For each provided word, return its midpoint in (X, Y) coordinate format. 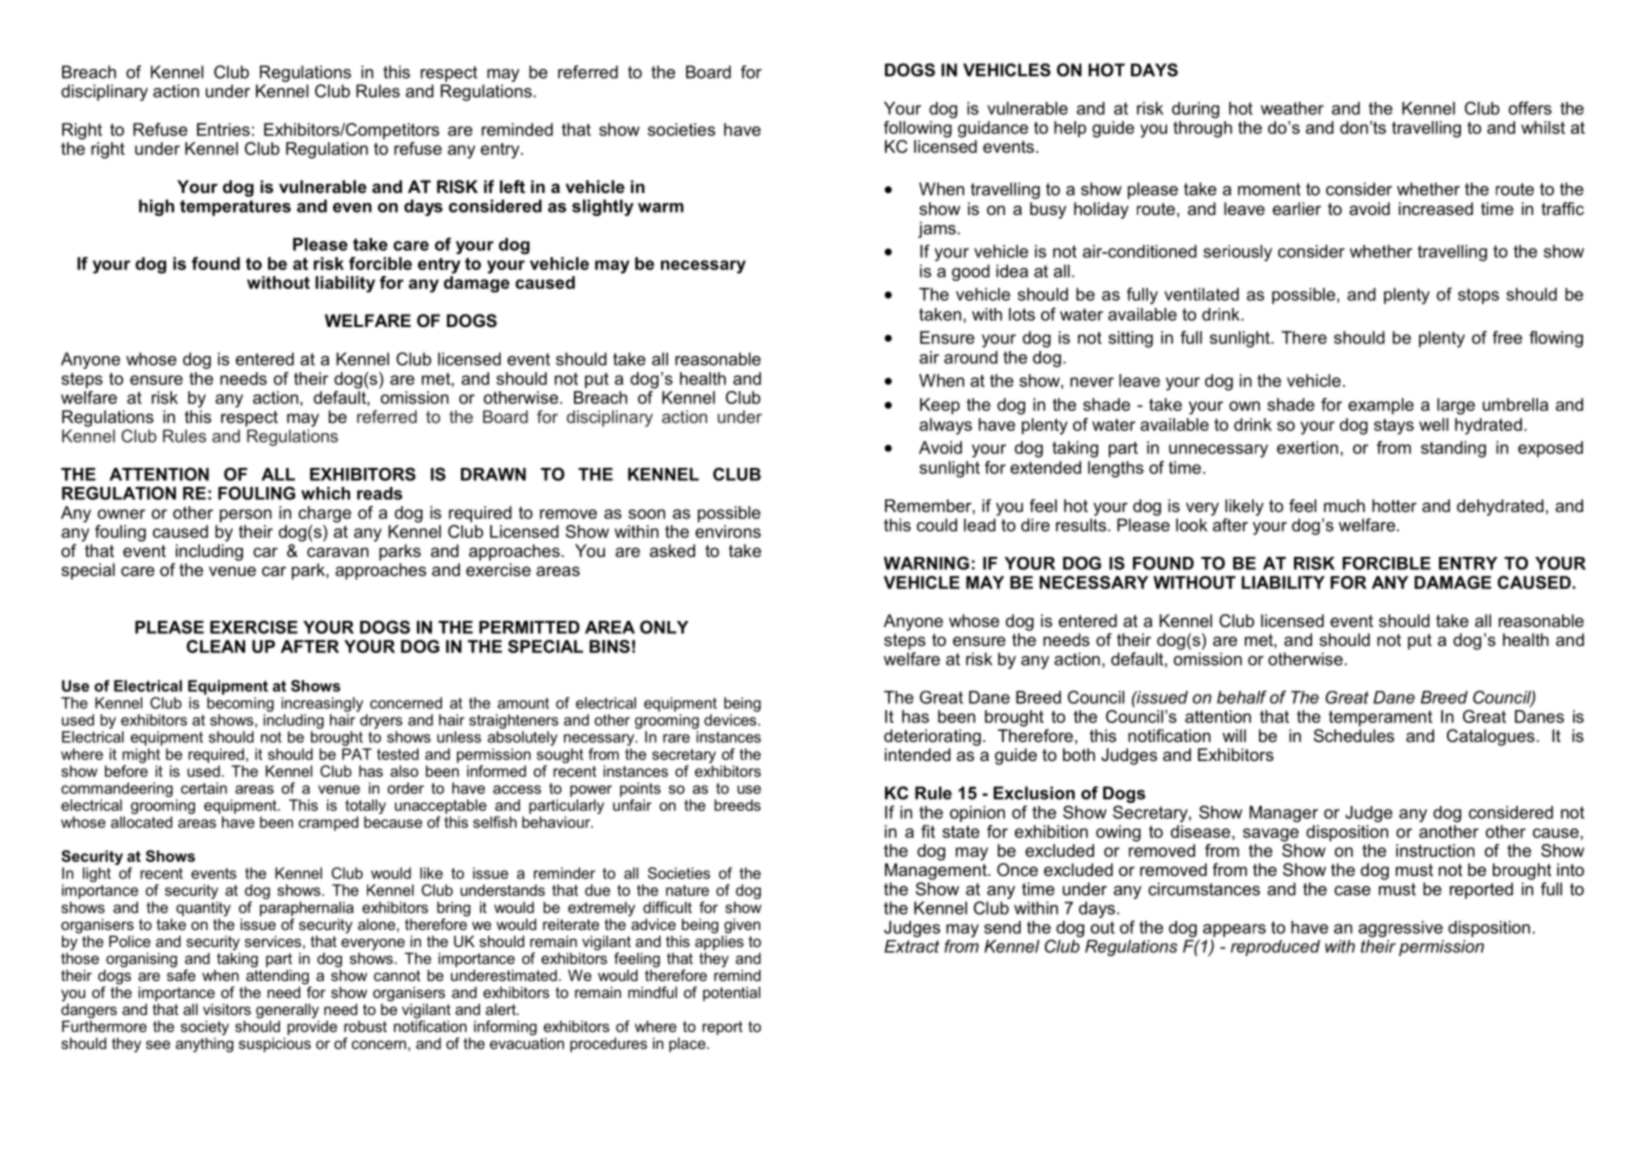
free (1507, 337)
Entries (223, 129)
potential (731, 993)
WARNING (926, 563)
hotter (1394, 505)
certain (204, 788)
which (325, 493)
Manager (1284, 814)
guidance (993, 129)
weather (1292, 108)
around (971, 357)
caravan (338, 552)
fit (928, 831)
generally (287, 1012)
